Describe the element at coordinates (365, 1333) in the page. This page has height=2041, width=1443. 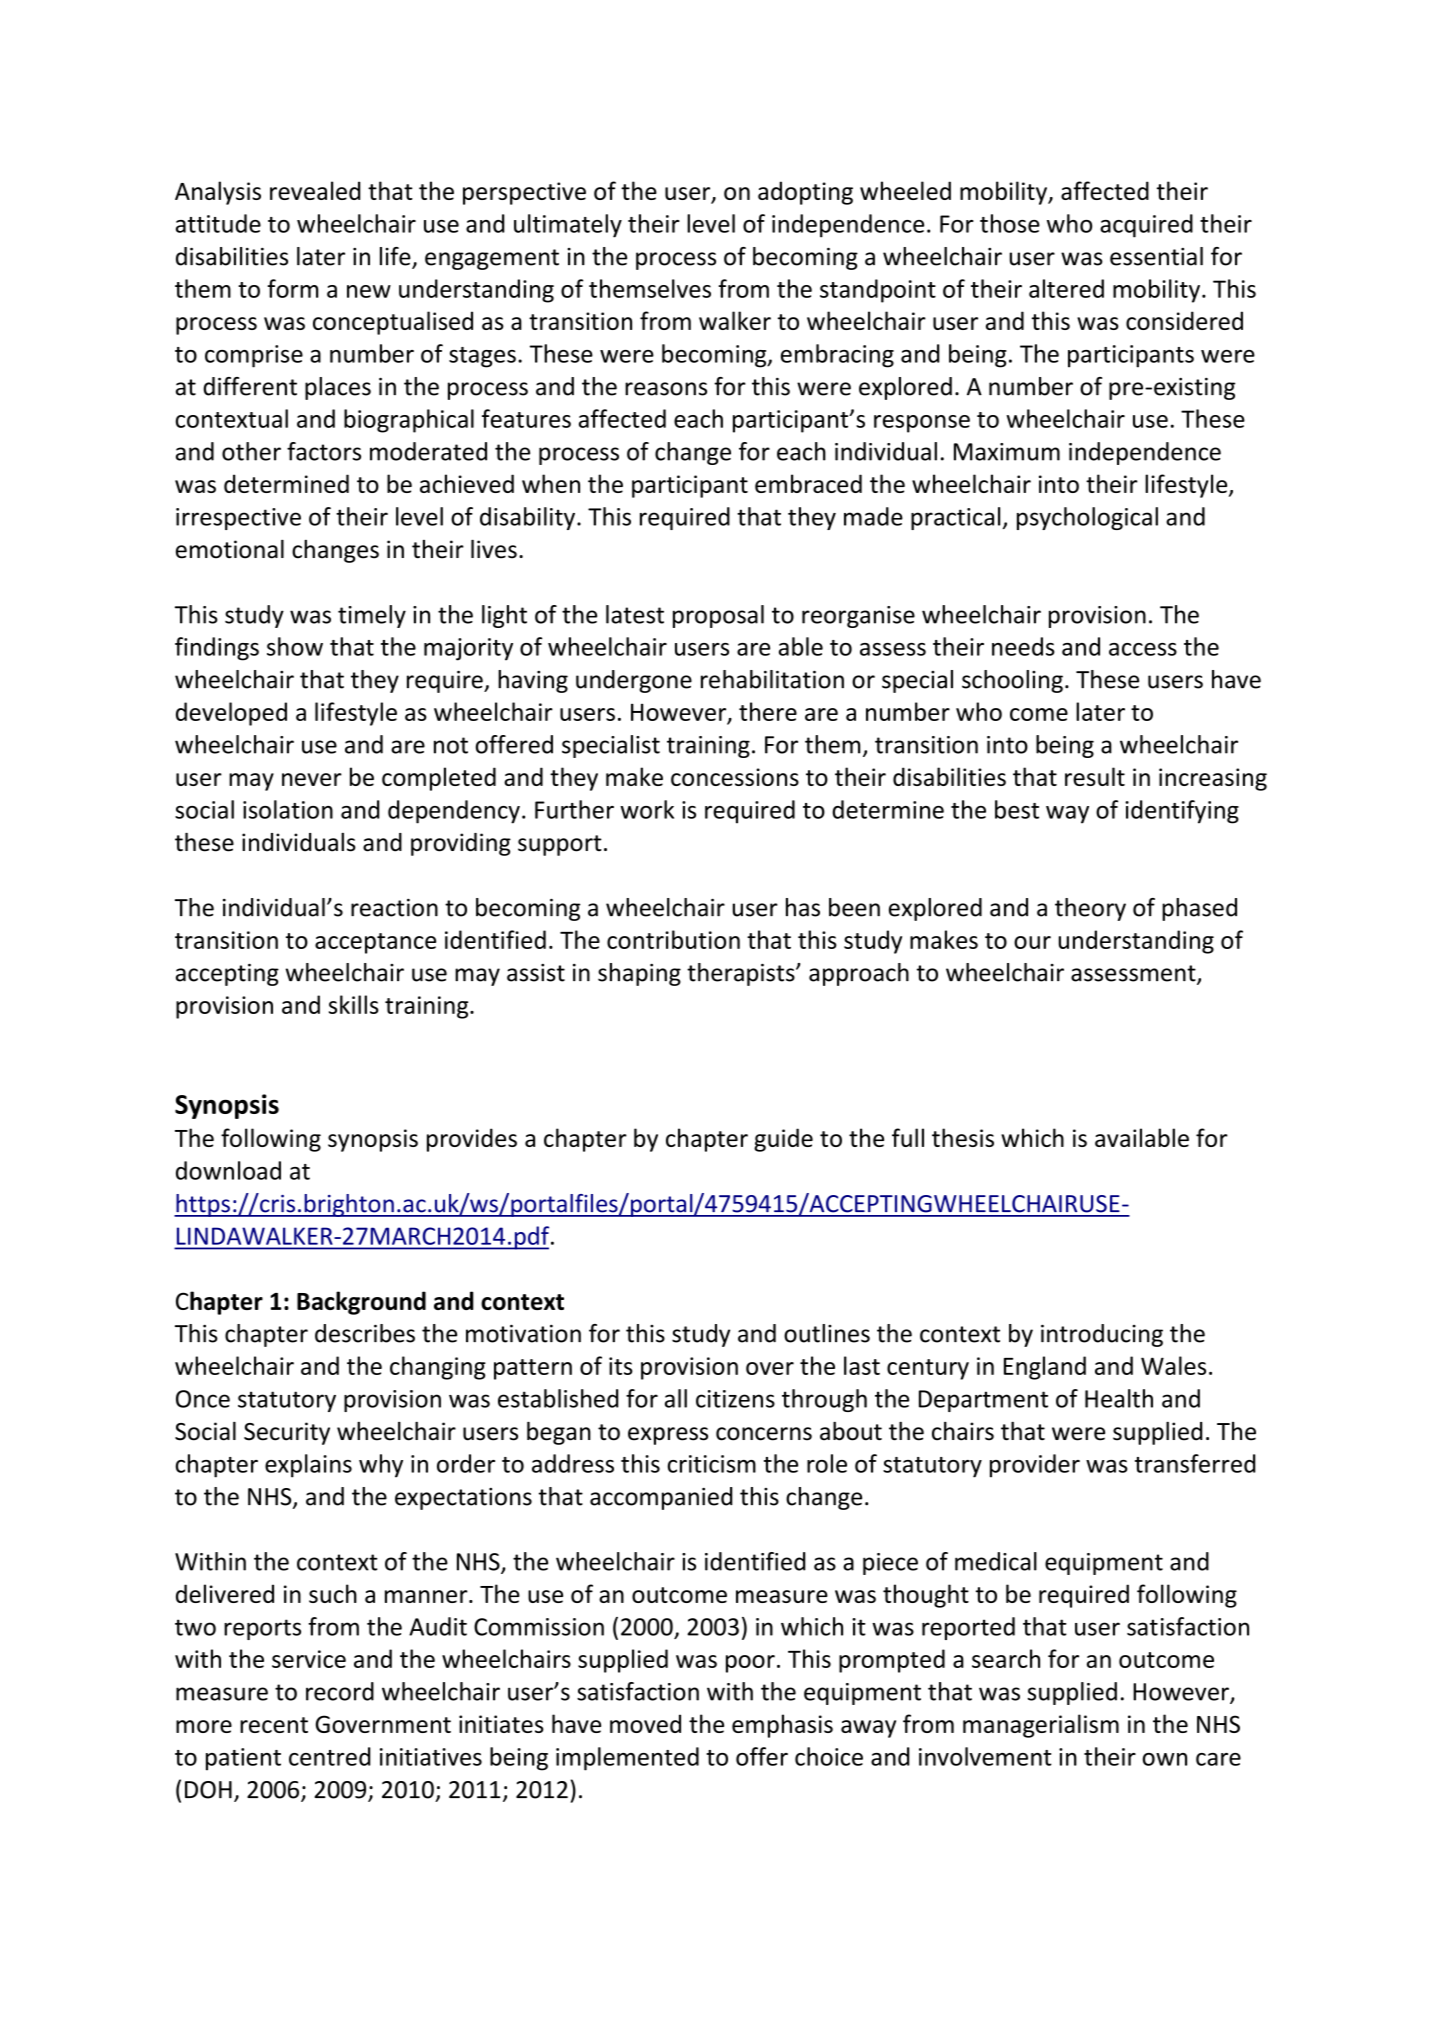
I see `describes` at that location.
